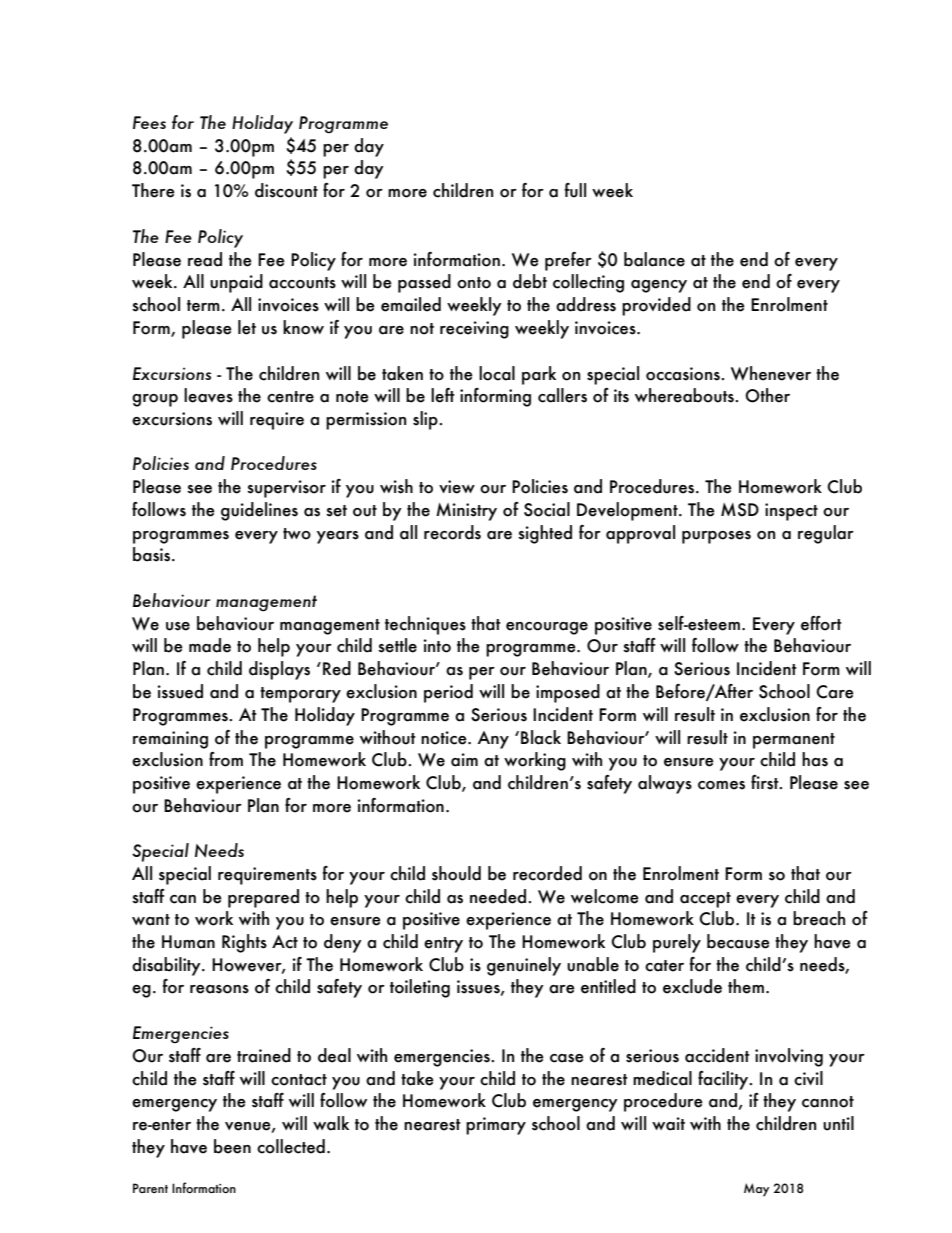  Describe the element at coordinates (456, 873) in the screenshot. I see `should` at that location.
